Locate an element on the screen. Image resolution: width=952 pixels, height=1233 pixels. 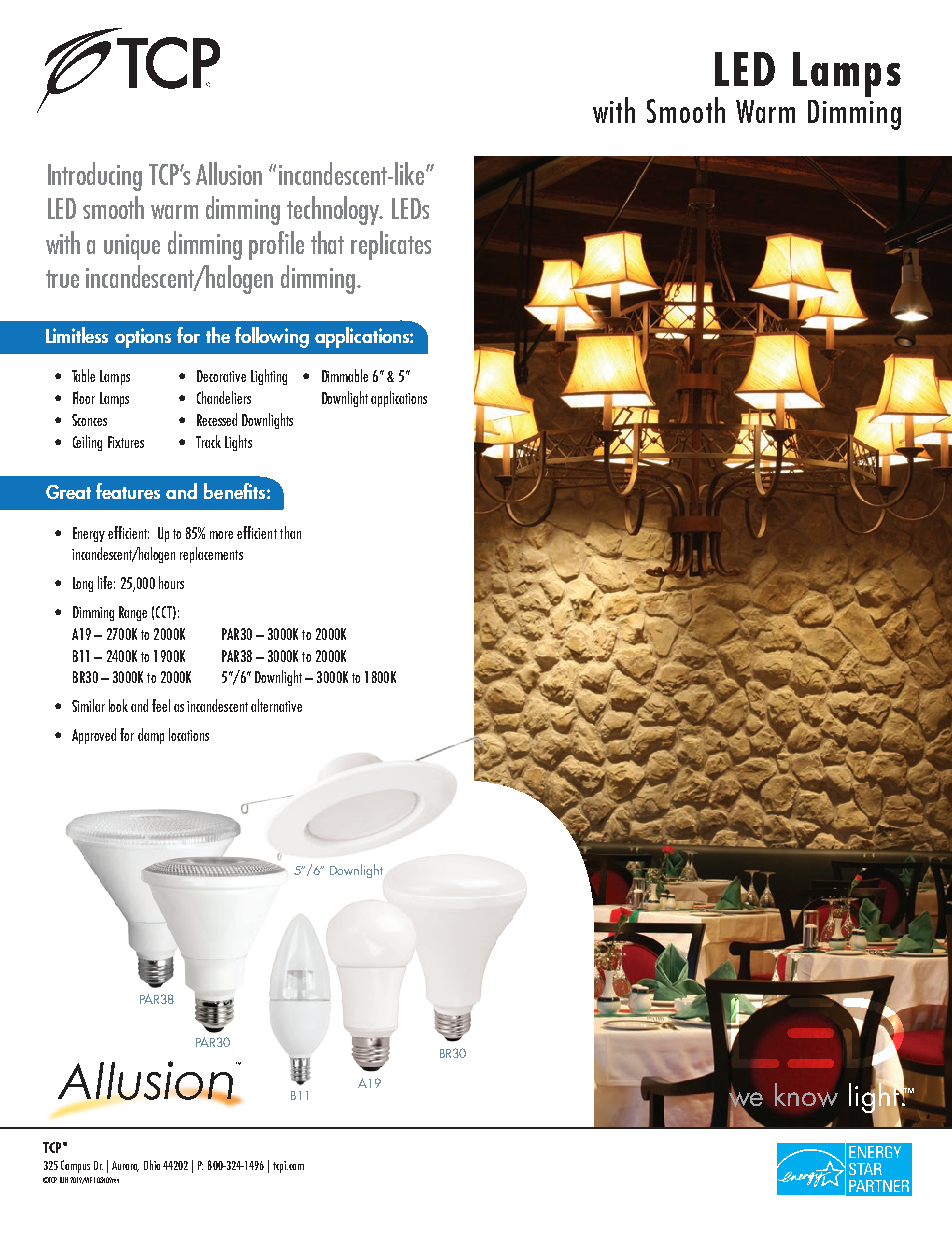
unique is located at coordinates (132, 247).
